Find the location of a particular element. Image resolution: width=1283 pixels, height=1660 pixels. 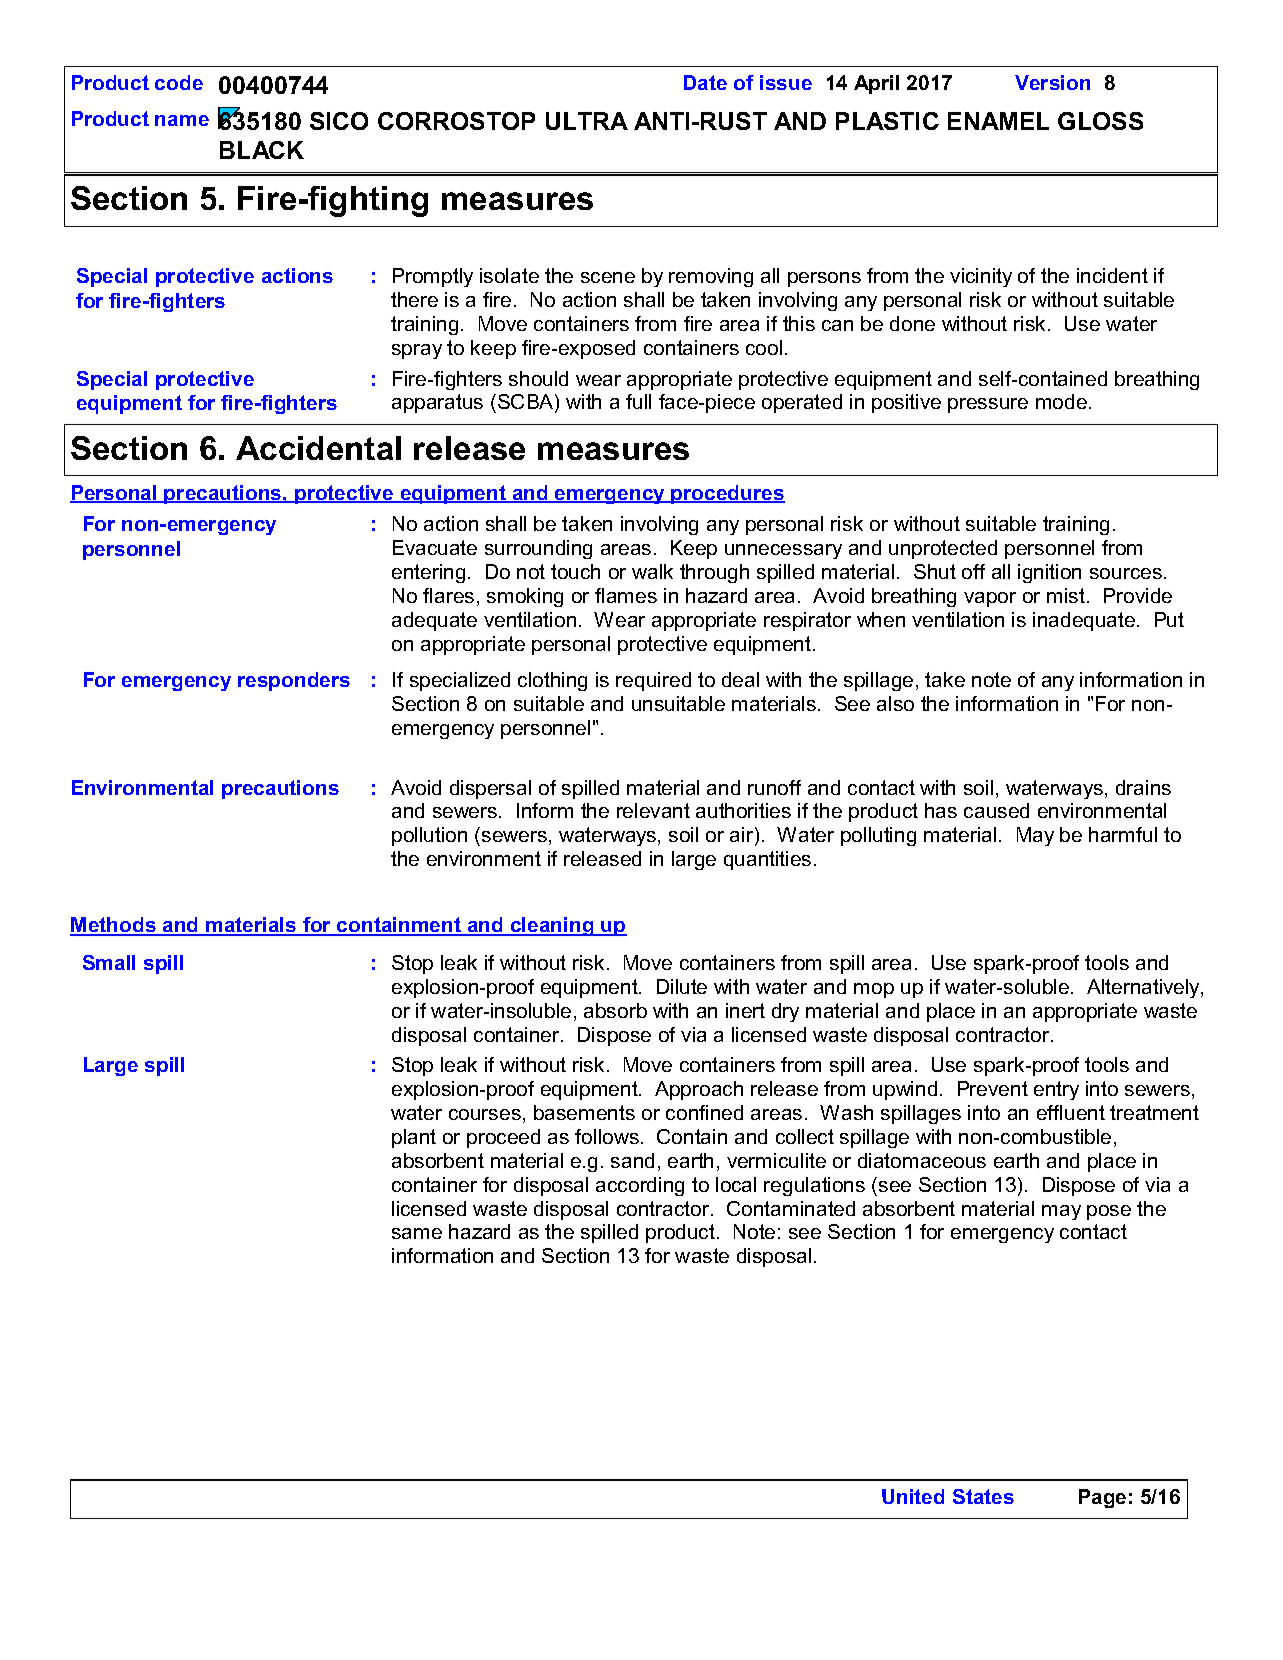

United is located at coordinates (913, 1496).
